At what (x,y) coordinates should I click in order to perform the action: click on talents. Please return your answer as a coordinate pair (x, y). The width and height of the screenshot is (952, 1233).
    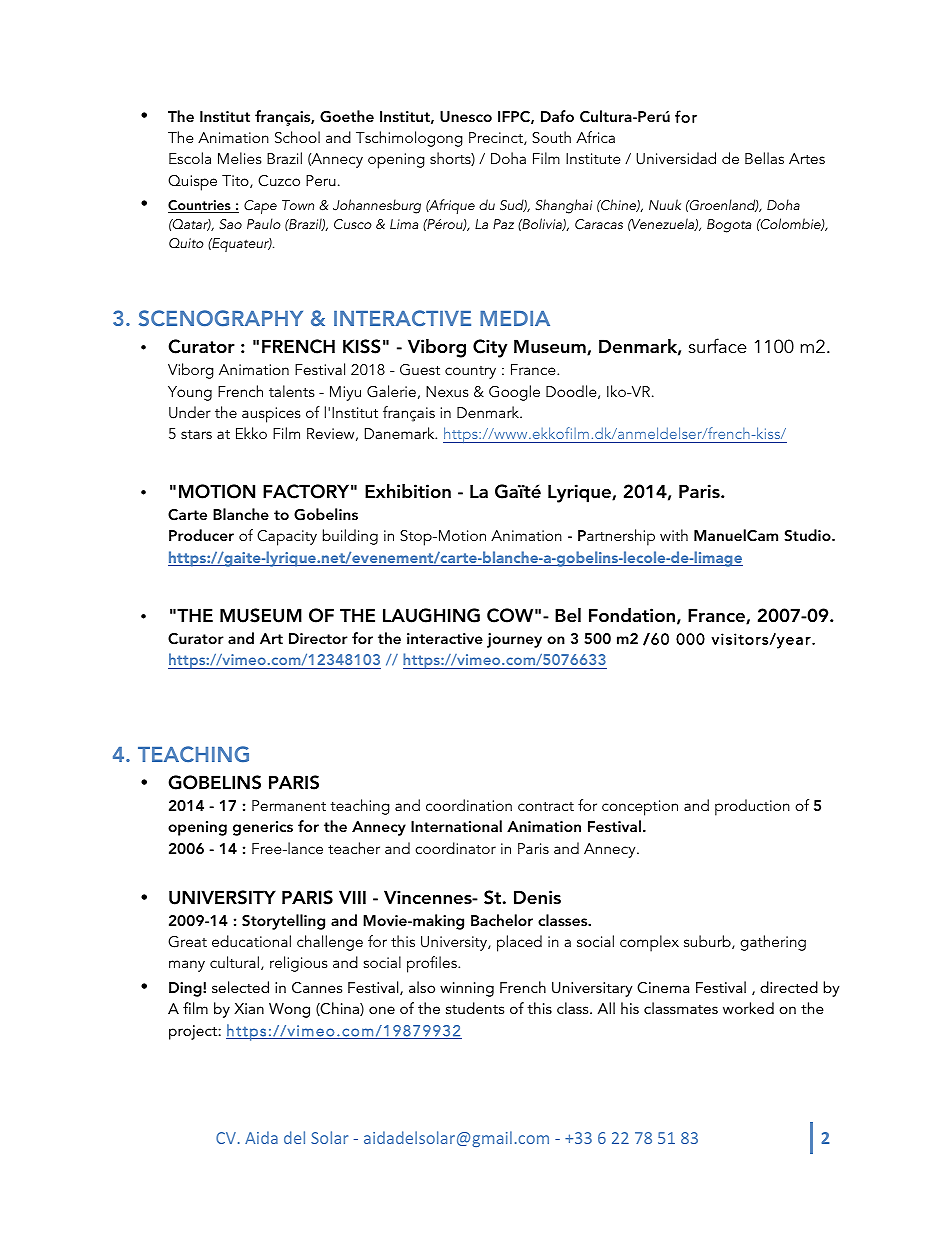
    Looking at the image, I should click on (292, 391).
